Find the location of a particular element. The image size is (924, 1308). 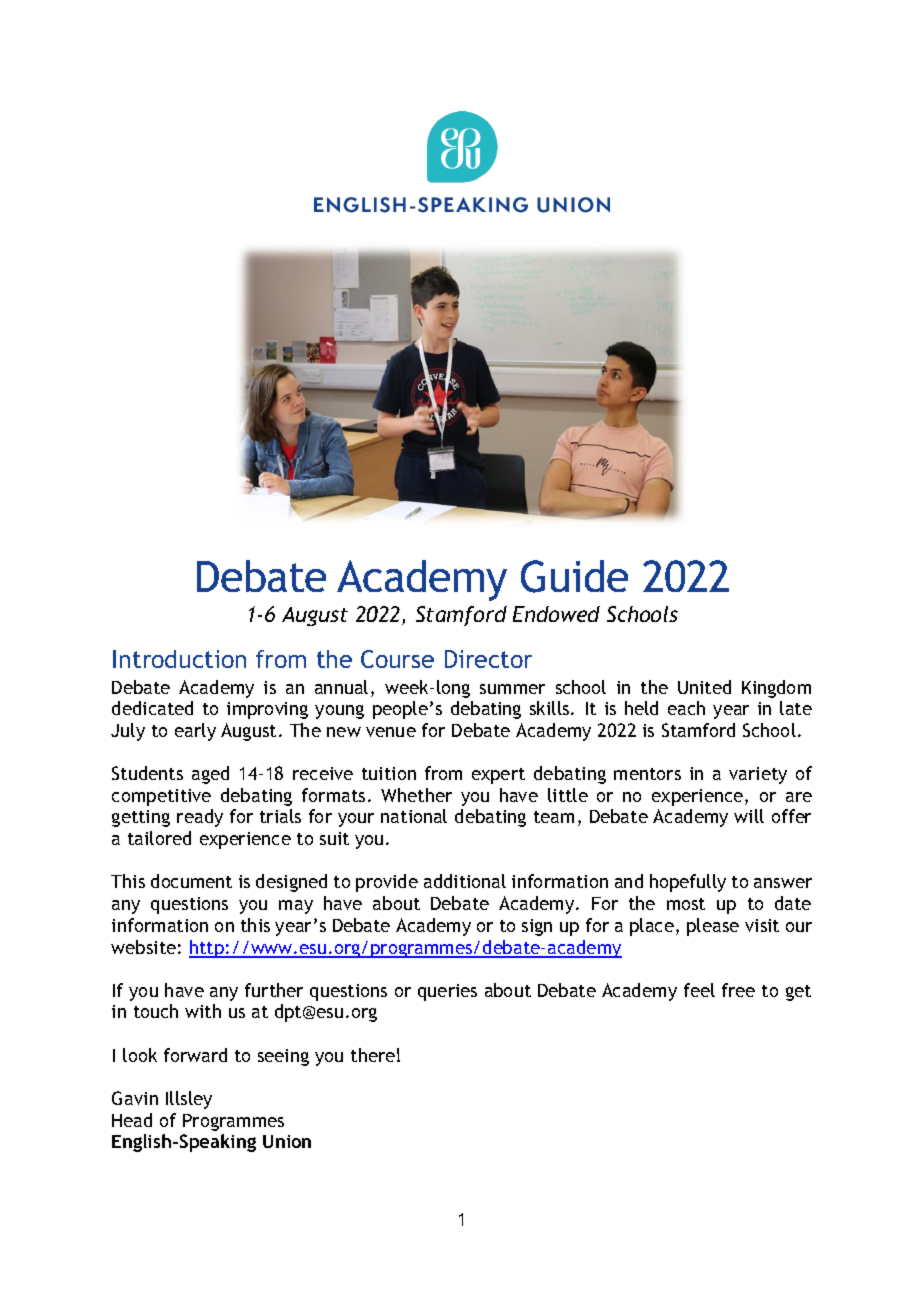

Head is located at coordinates (132, 1120).
